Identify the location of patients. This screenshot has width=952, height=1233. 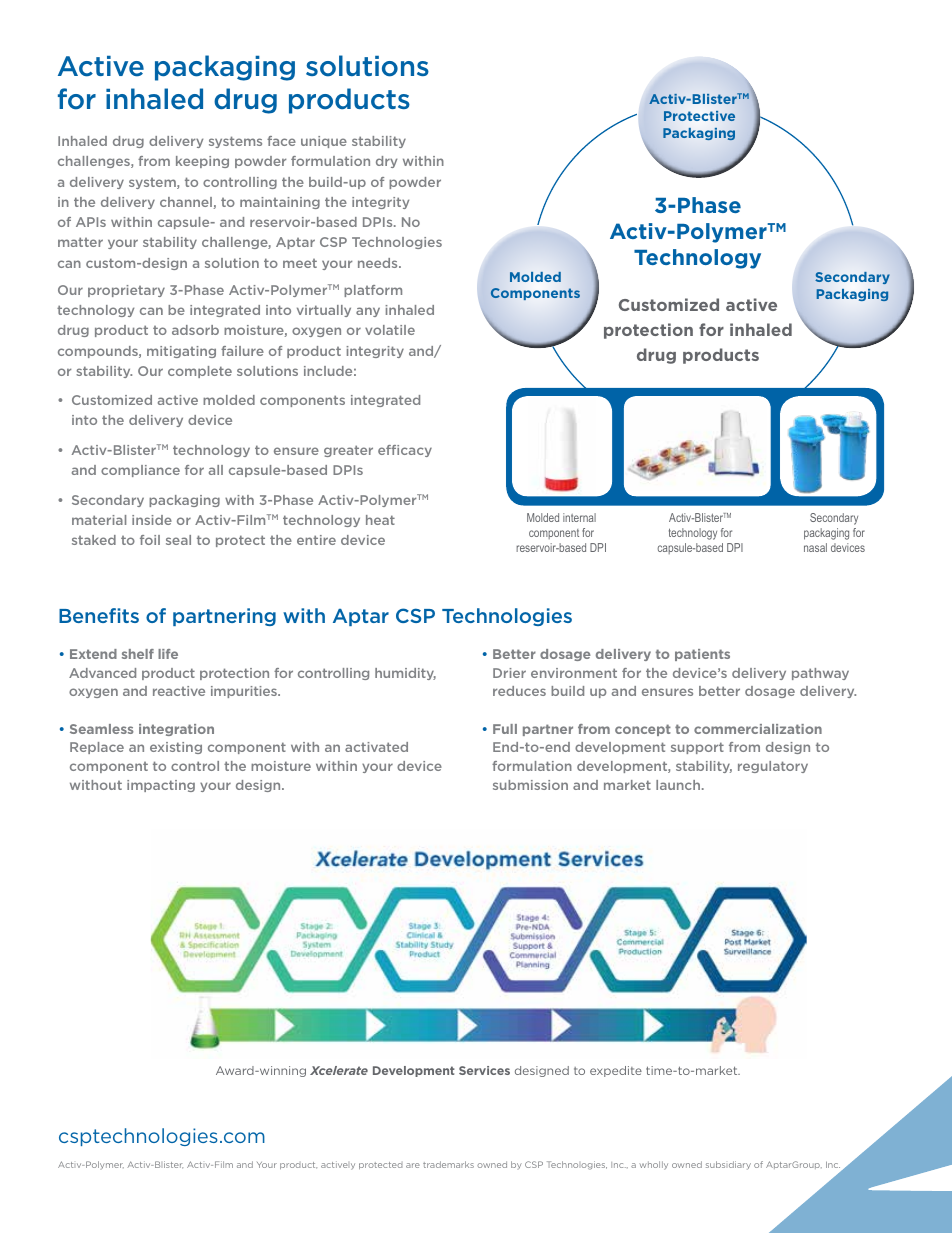
(702, 655).
